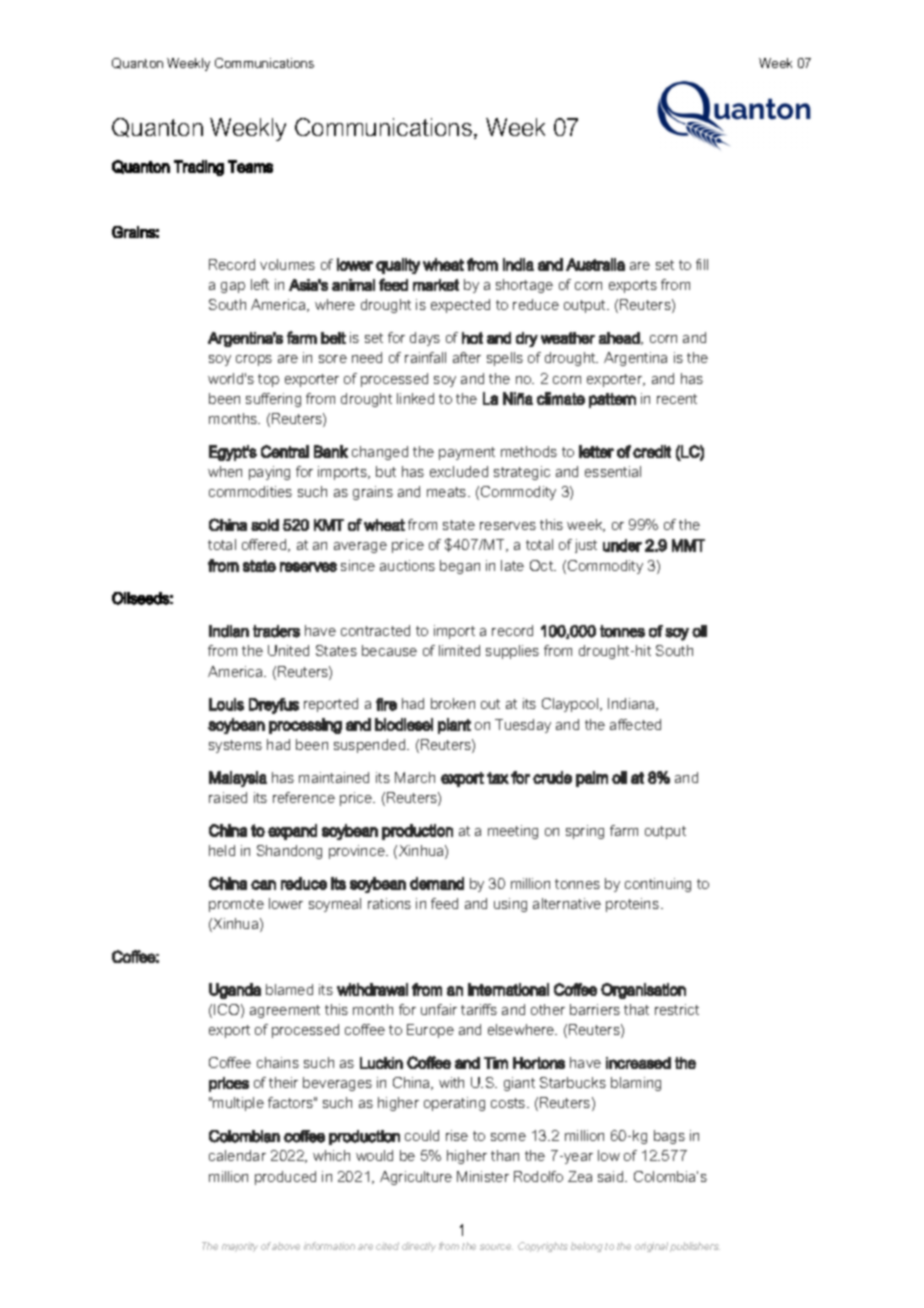 The image size is (924, 1308). What do you see at coordinates (436, 285) in the screenshot?
I see `market` at bounding box center [436, 285].
